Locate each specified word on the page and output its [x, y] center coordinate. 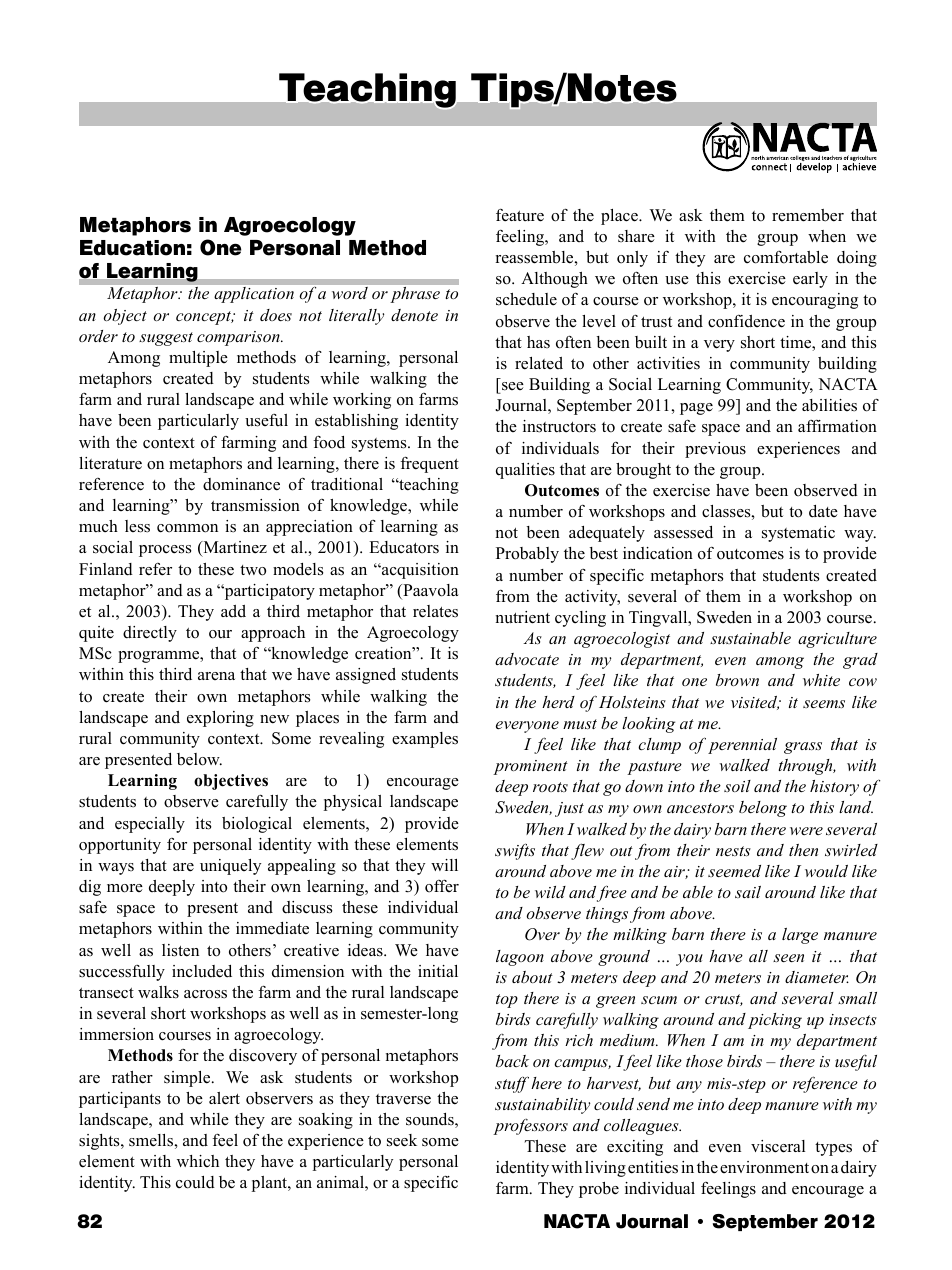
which [198, 1161]
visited [755, 703]
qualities [525, 471]
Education [132, 248]
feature [520, 215]
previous [715, 450]
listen [180, 950]
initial [438, 971]
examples [425, 740]
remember [808, 215]
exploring [220, 719]
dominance [241, 484]
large [800, 936]
